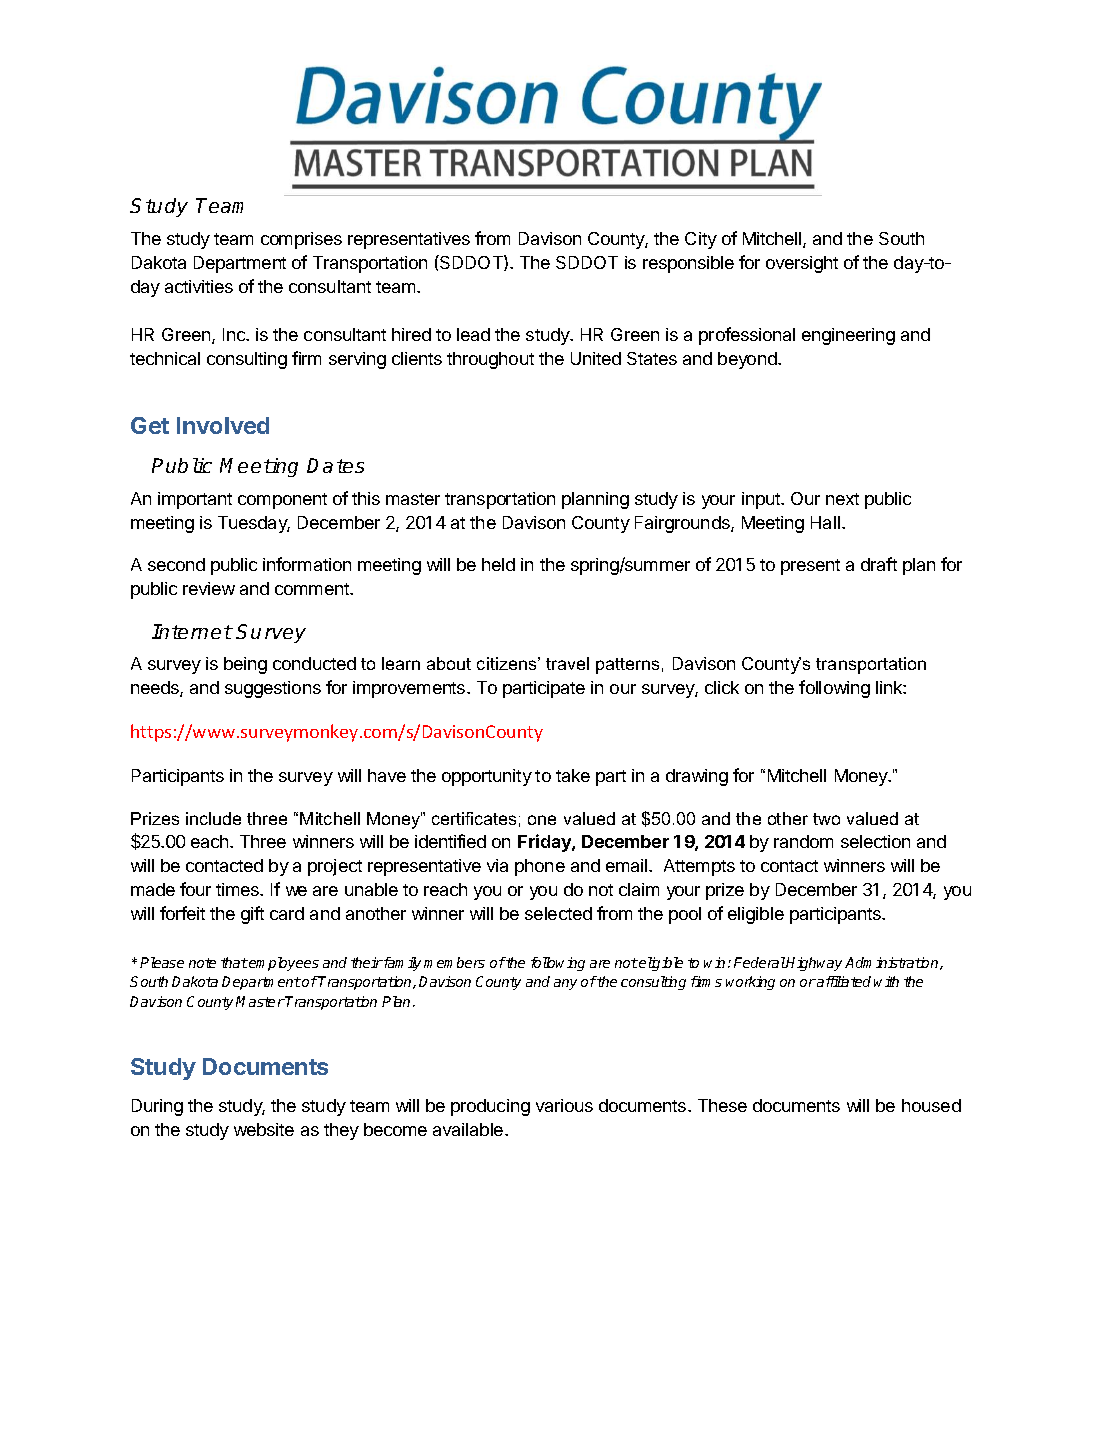 The height and width of the page is (1432, 1107). Describe the element at coordinates (301, 240) in the page. I see `comprises` at that location.
